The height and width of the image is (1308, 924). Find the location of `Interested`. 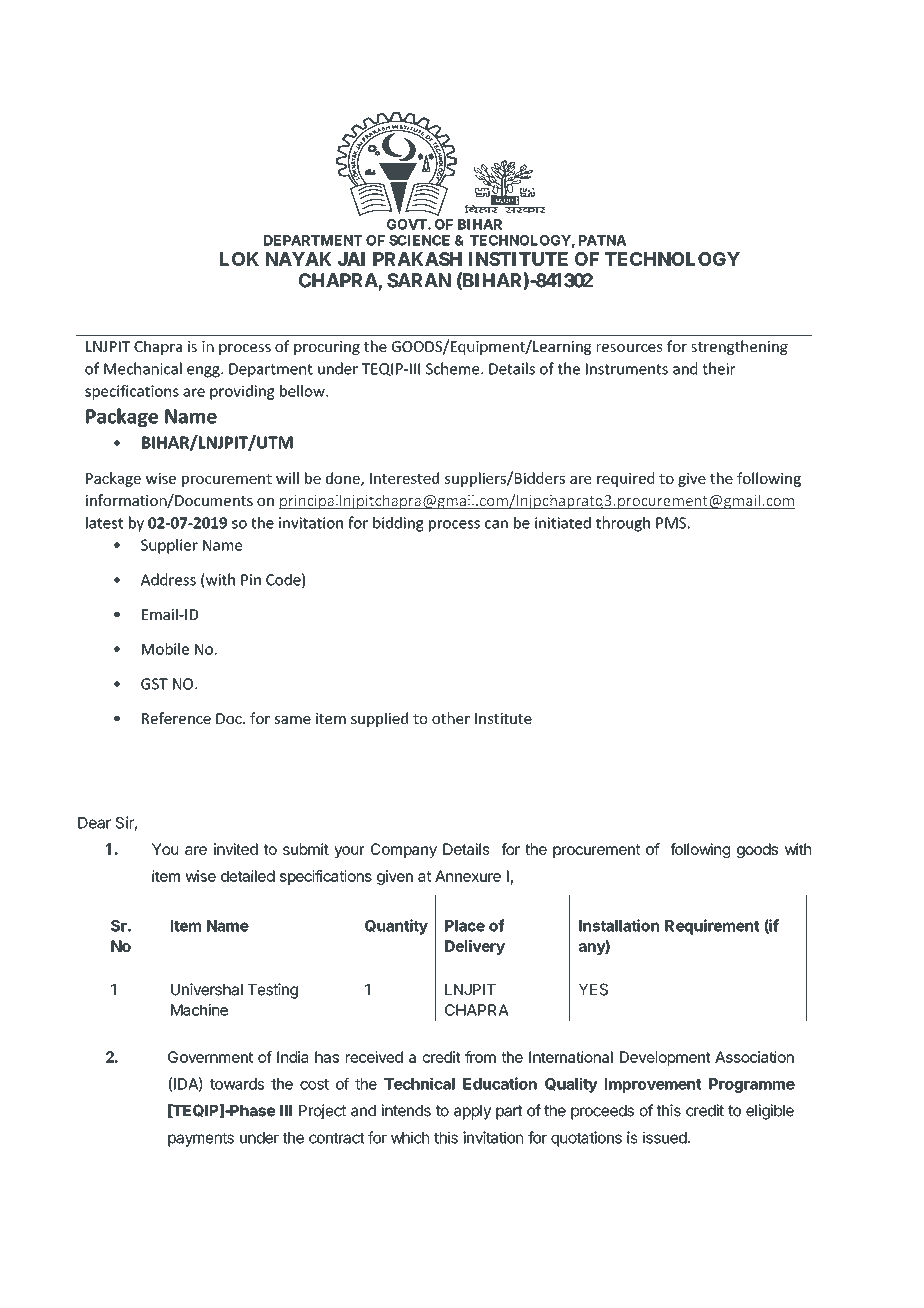

Interested is located at coordinates (404, 478).
